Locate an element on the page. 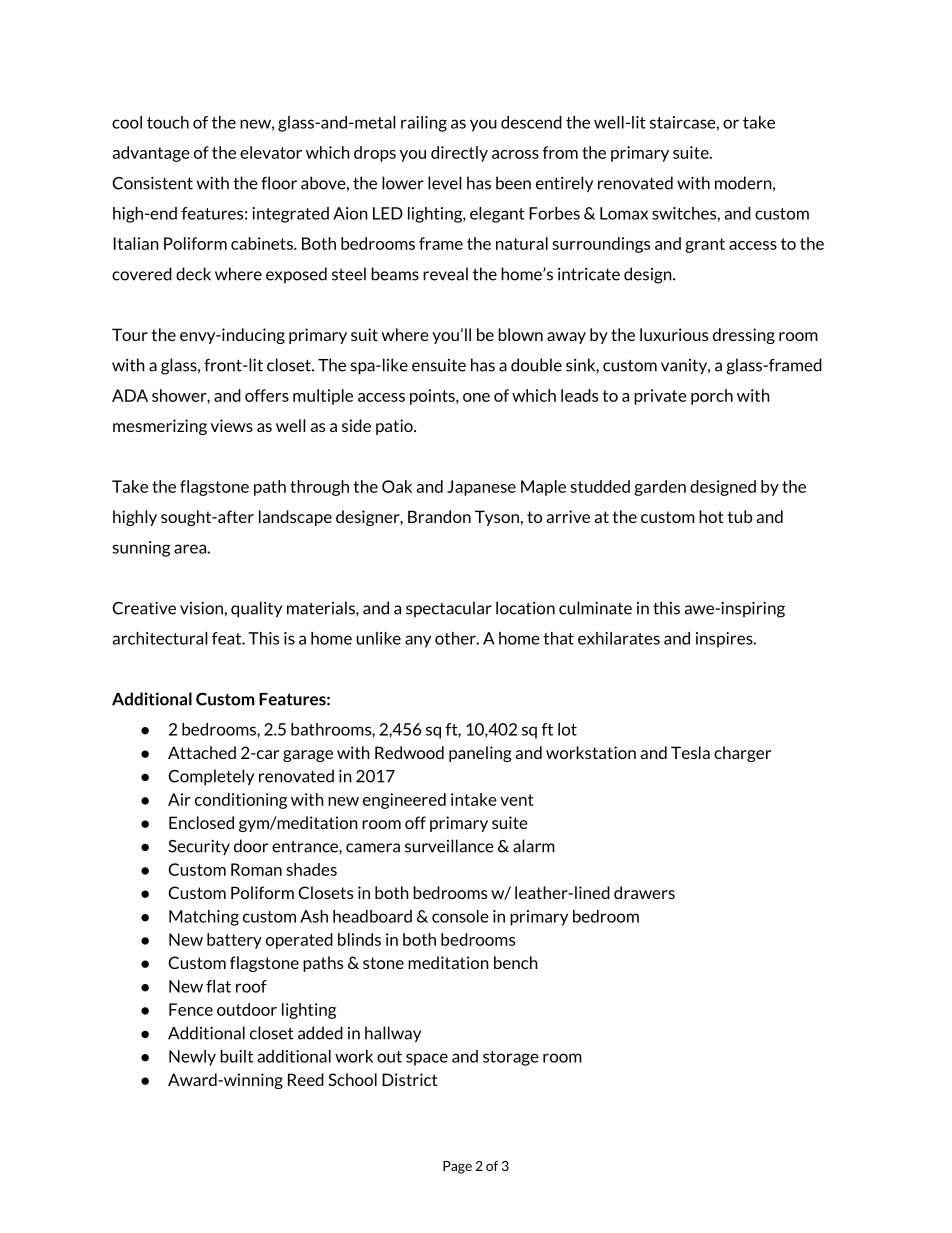 This image has height=1233, width=952. Newly is located at coordinates (192, 1058).
